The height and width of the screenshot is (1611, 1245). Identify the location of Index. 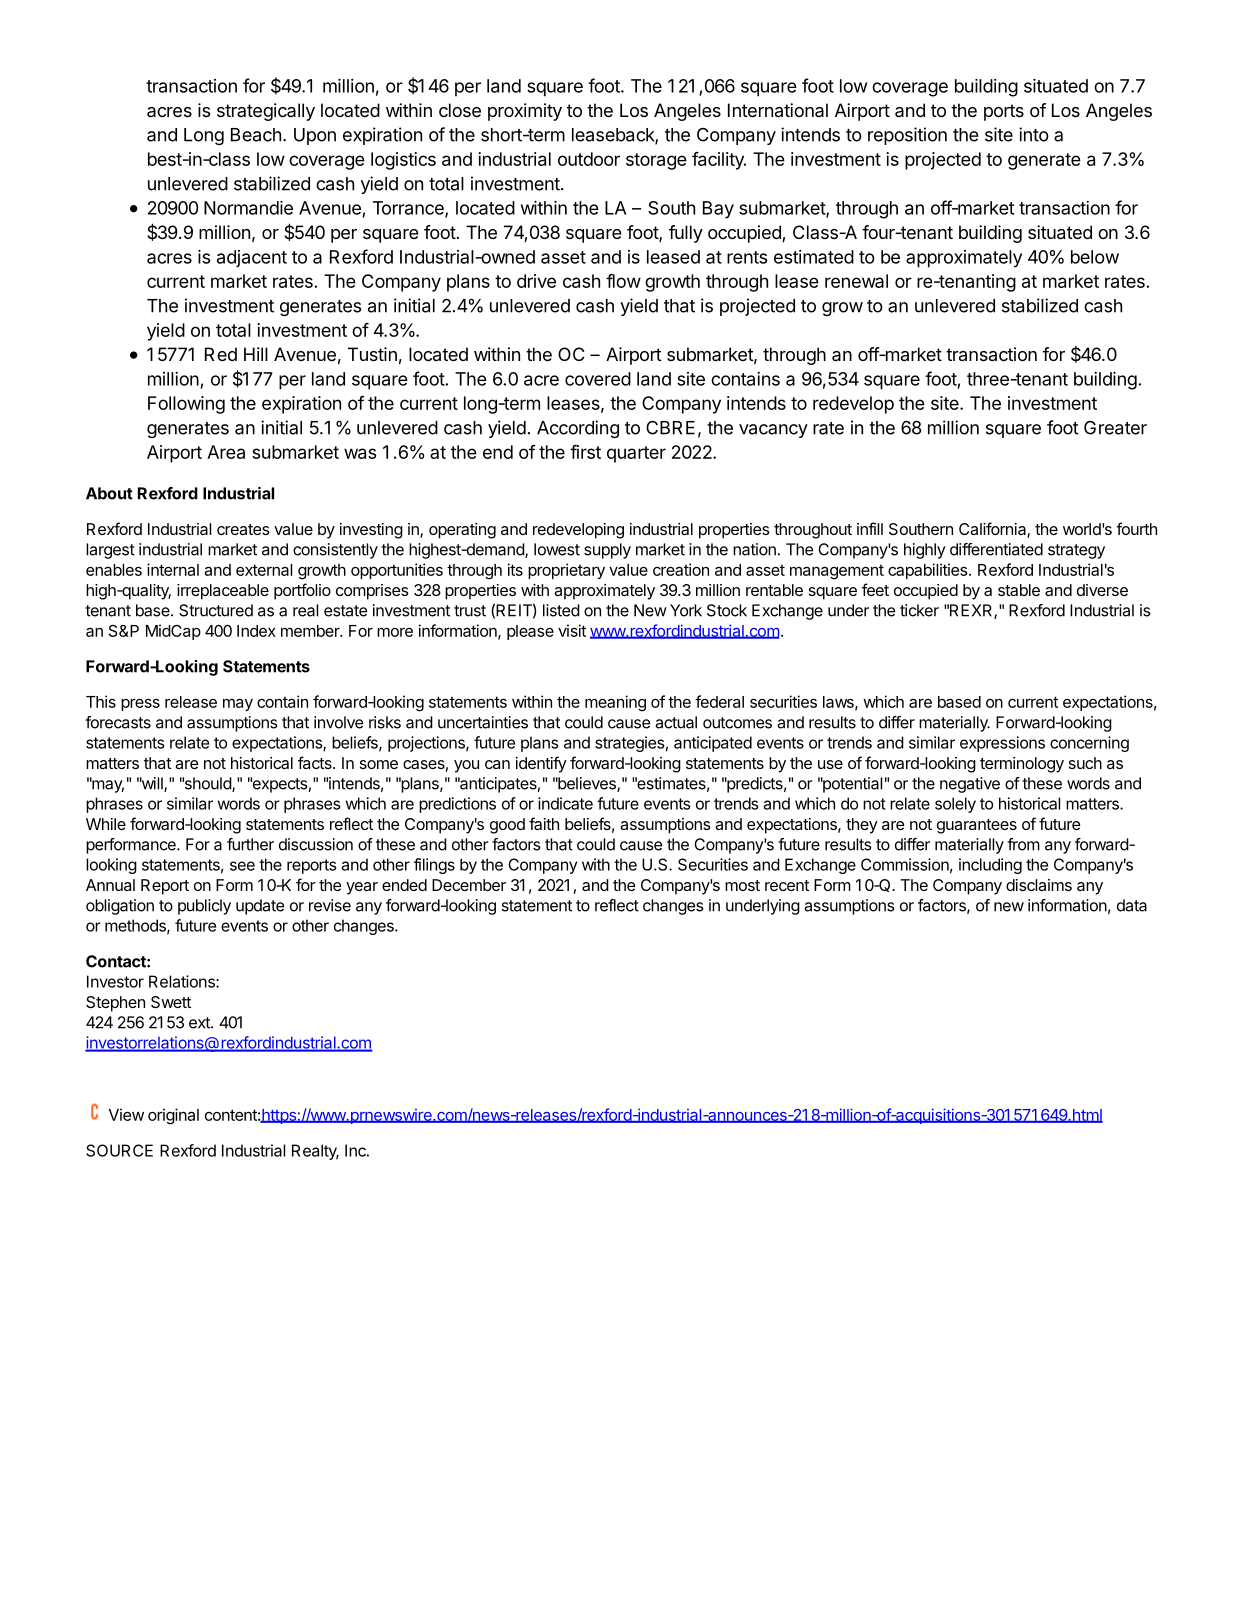
(256, 631).
